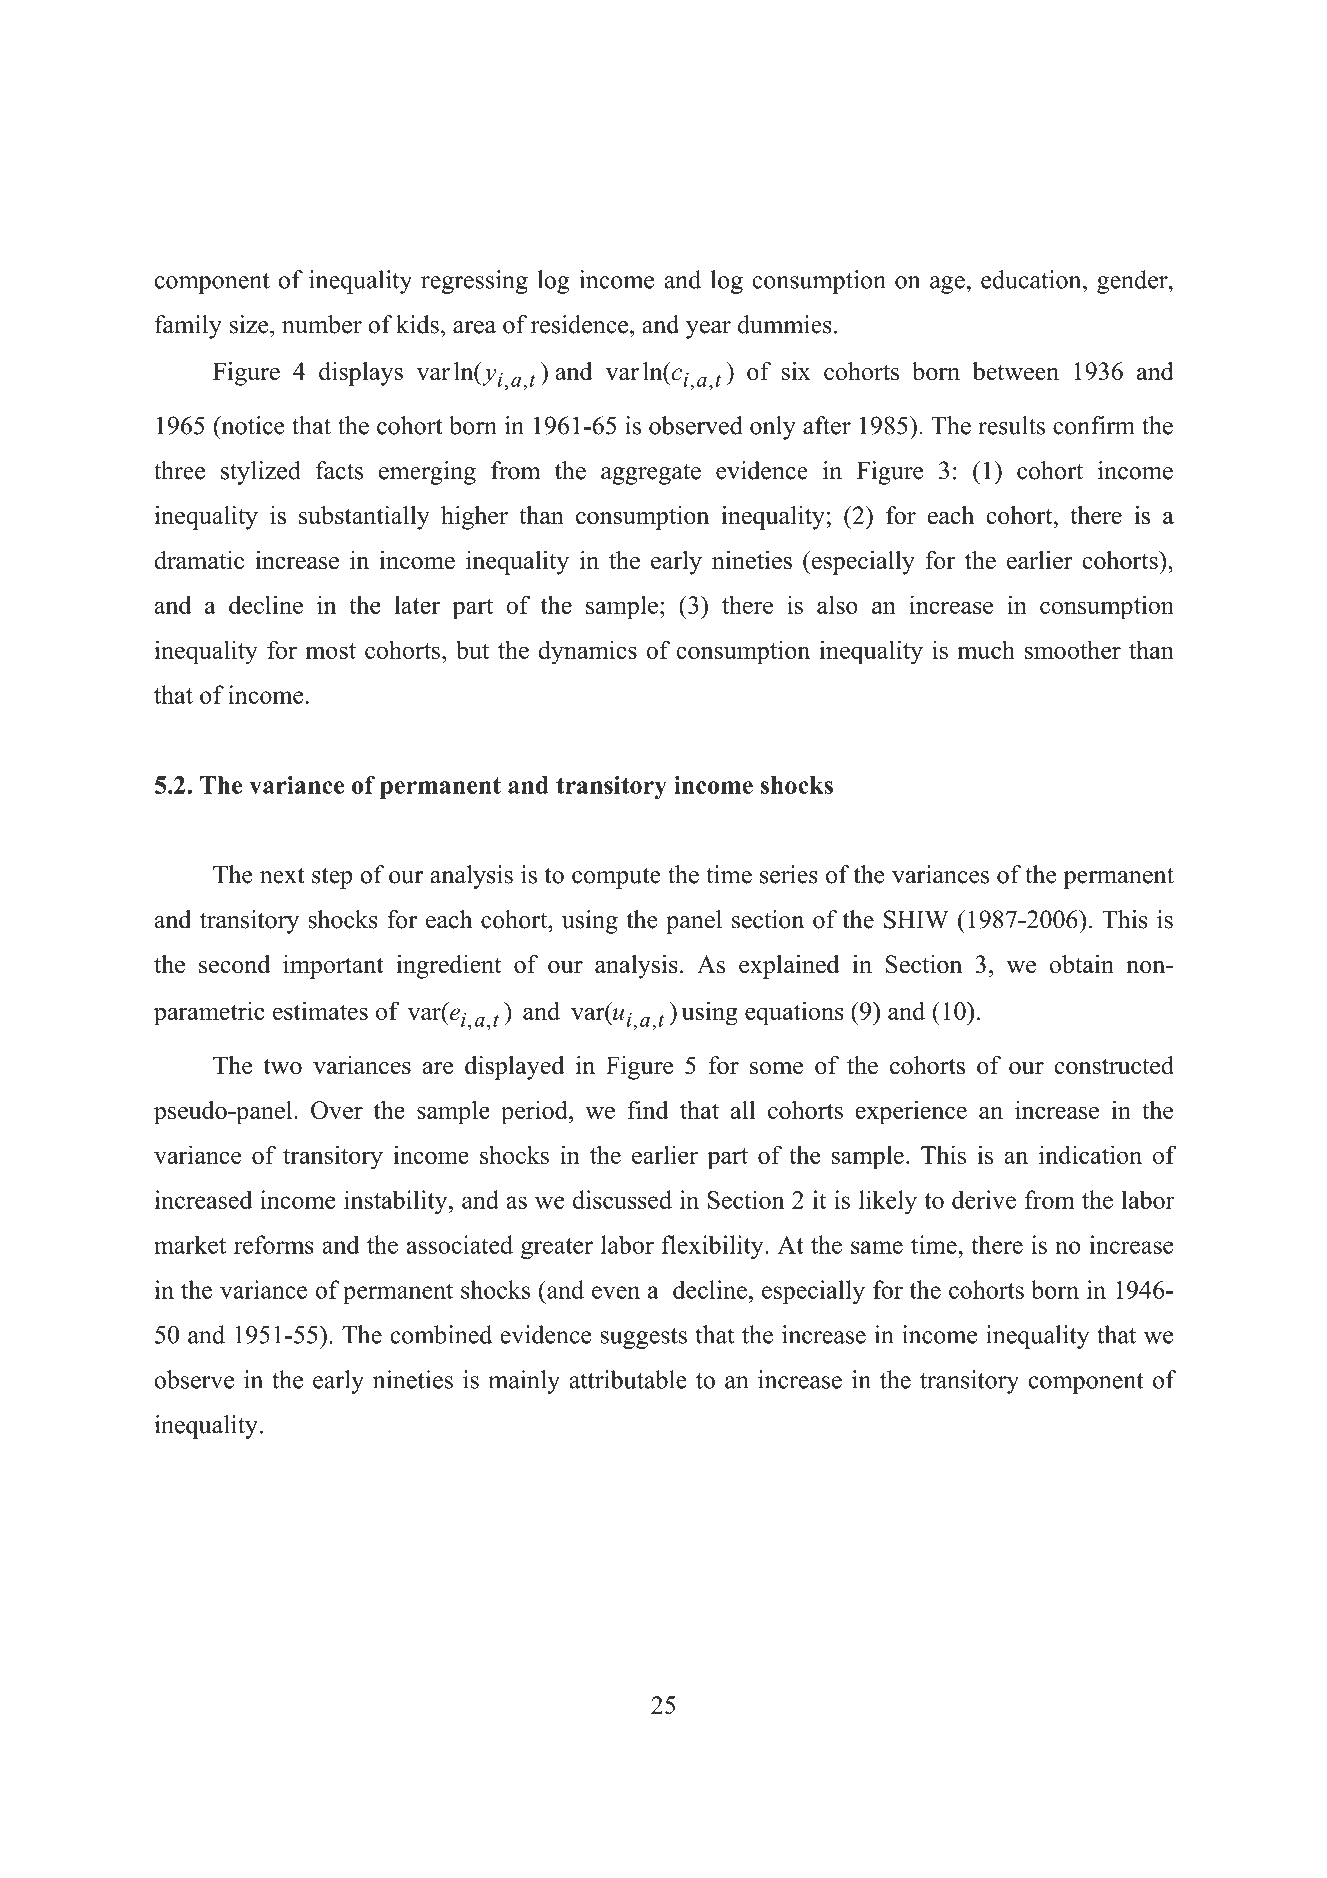  What do you see at coordinates (643, 1338) in the image?
I see `suggests` at bounding box center [643, 1338].
